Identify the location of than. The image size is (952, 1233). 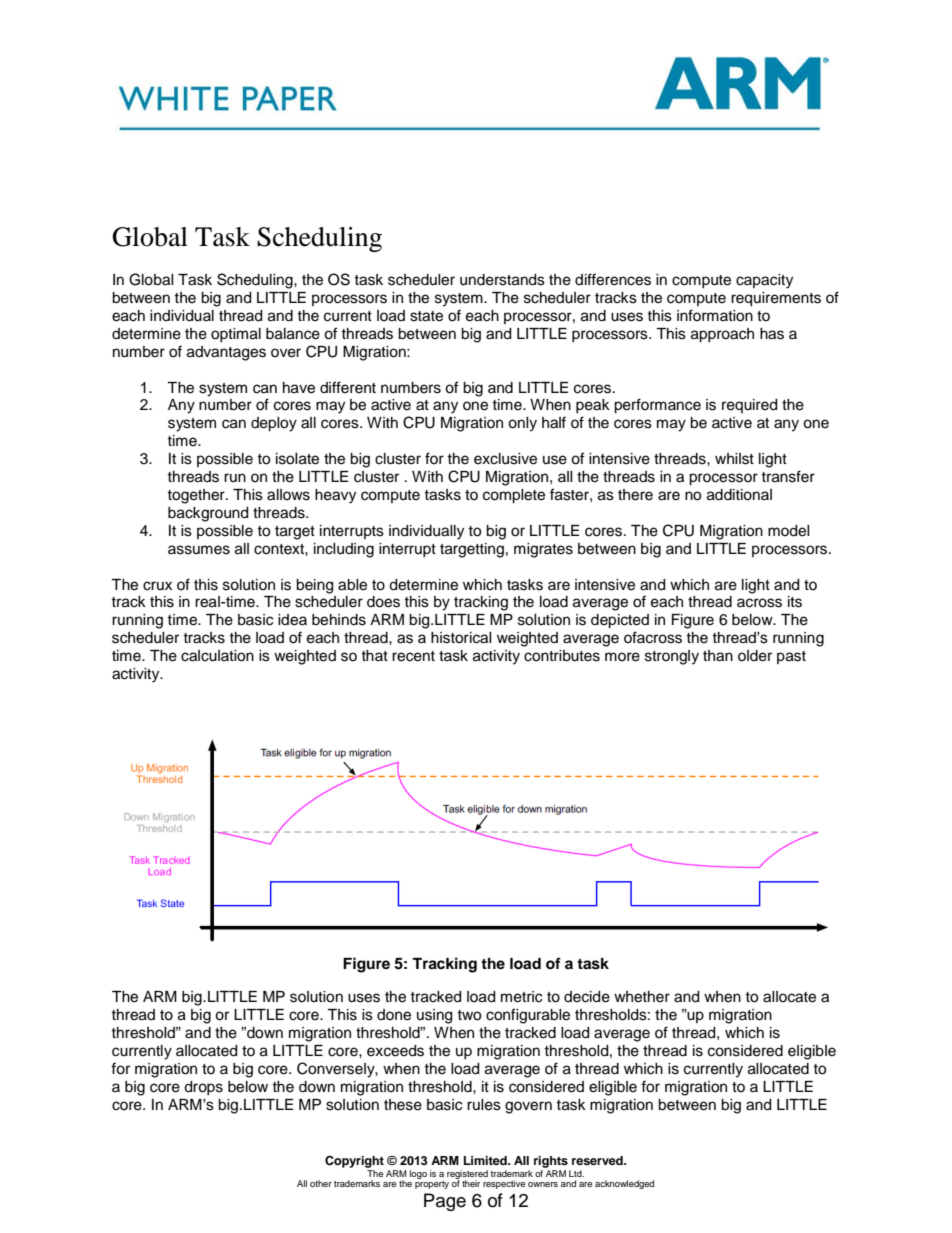
(718, 656).
